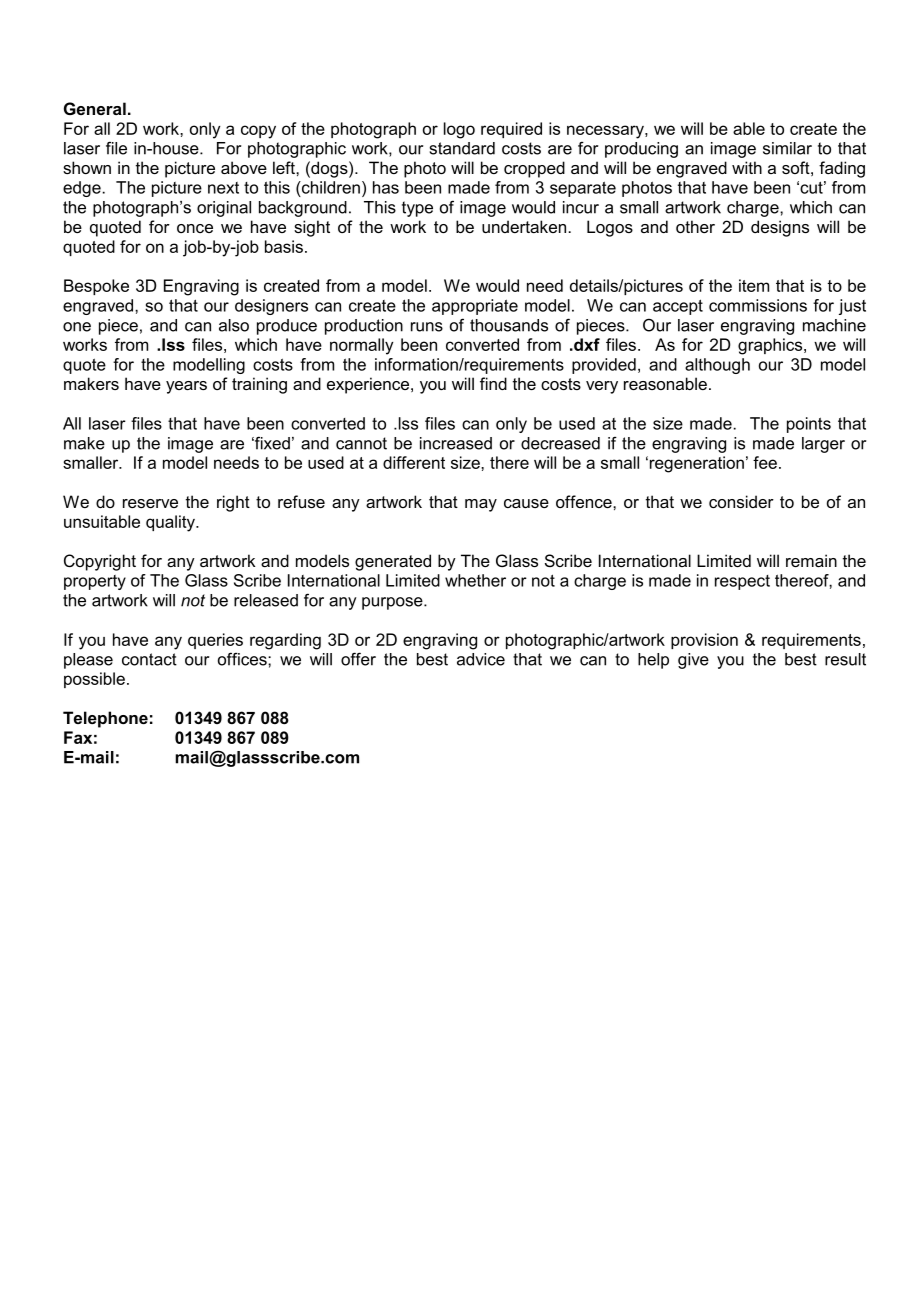 Image resolution: width=924 pixels, height=1308 pixels. What do you see at coordinates (186, 387) in the document?
I see `years` at bounding box center [186, 387].
